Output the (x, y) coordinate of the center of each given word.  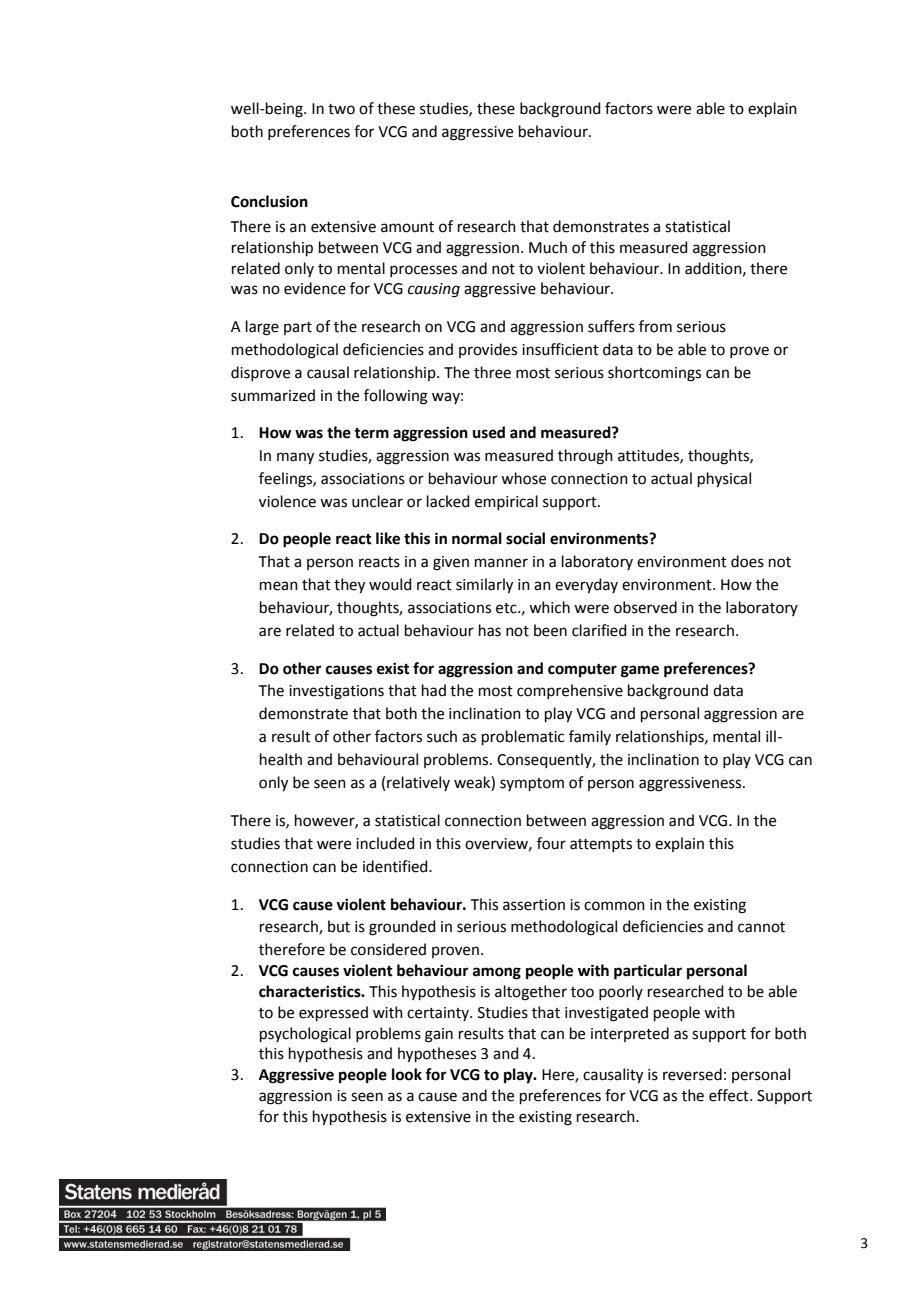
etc (507, 608)
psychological (305, 1035)
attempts (601, 845)
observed (645, 607)
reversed (692, 1074)
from (655, 326)
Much (548, 247)
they (349, 586)
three (492, 372)
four (551, 843)
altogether (531, 993)
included (385, 843)
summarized (273, 395)
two (341, 109)
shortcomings (654, 374)
